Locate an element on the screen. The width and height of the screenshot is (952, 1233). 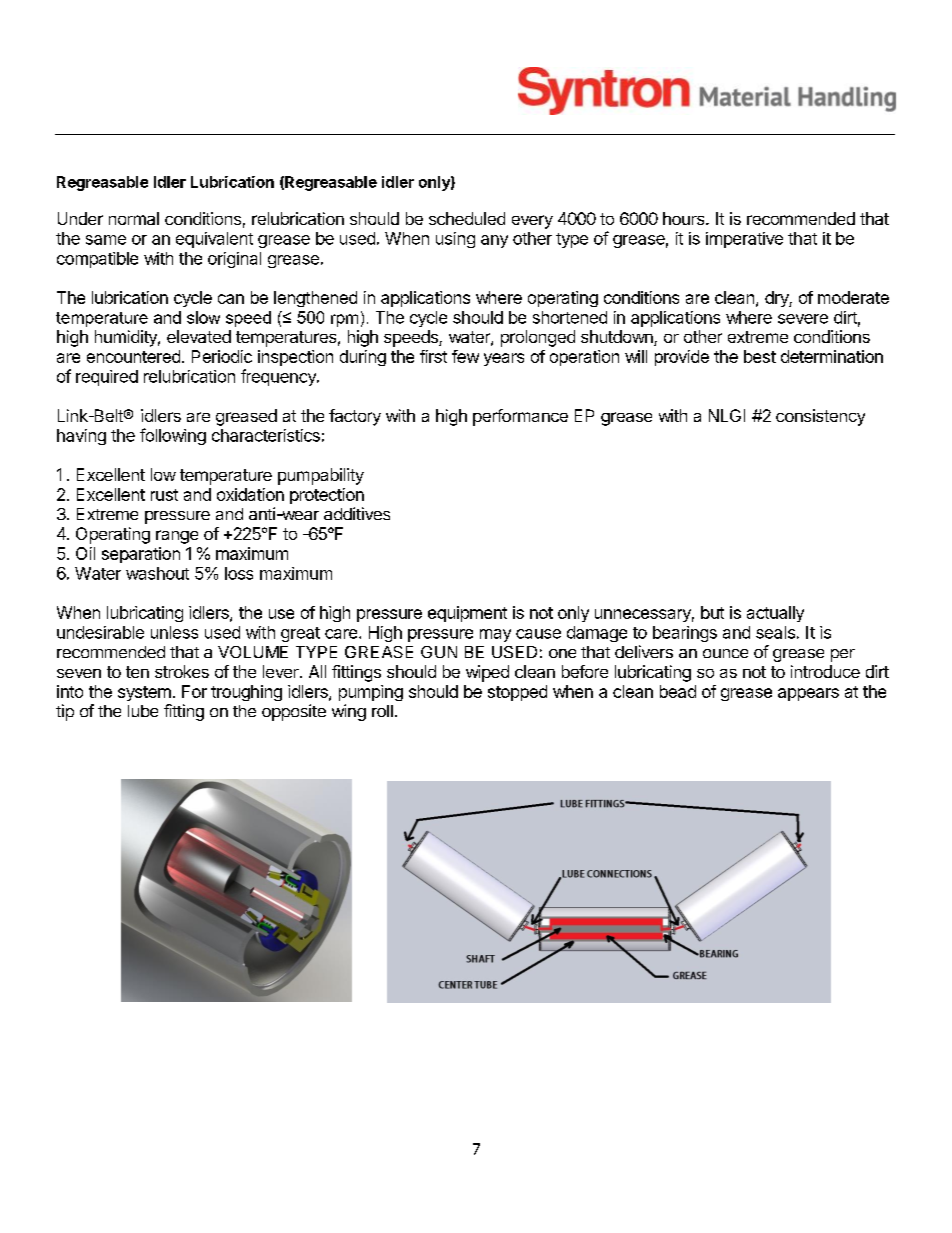
imperative is located at coordinates (744, 240).
